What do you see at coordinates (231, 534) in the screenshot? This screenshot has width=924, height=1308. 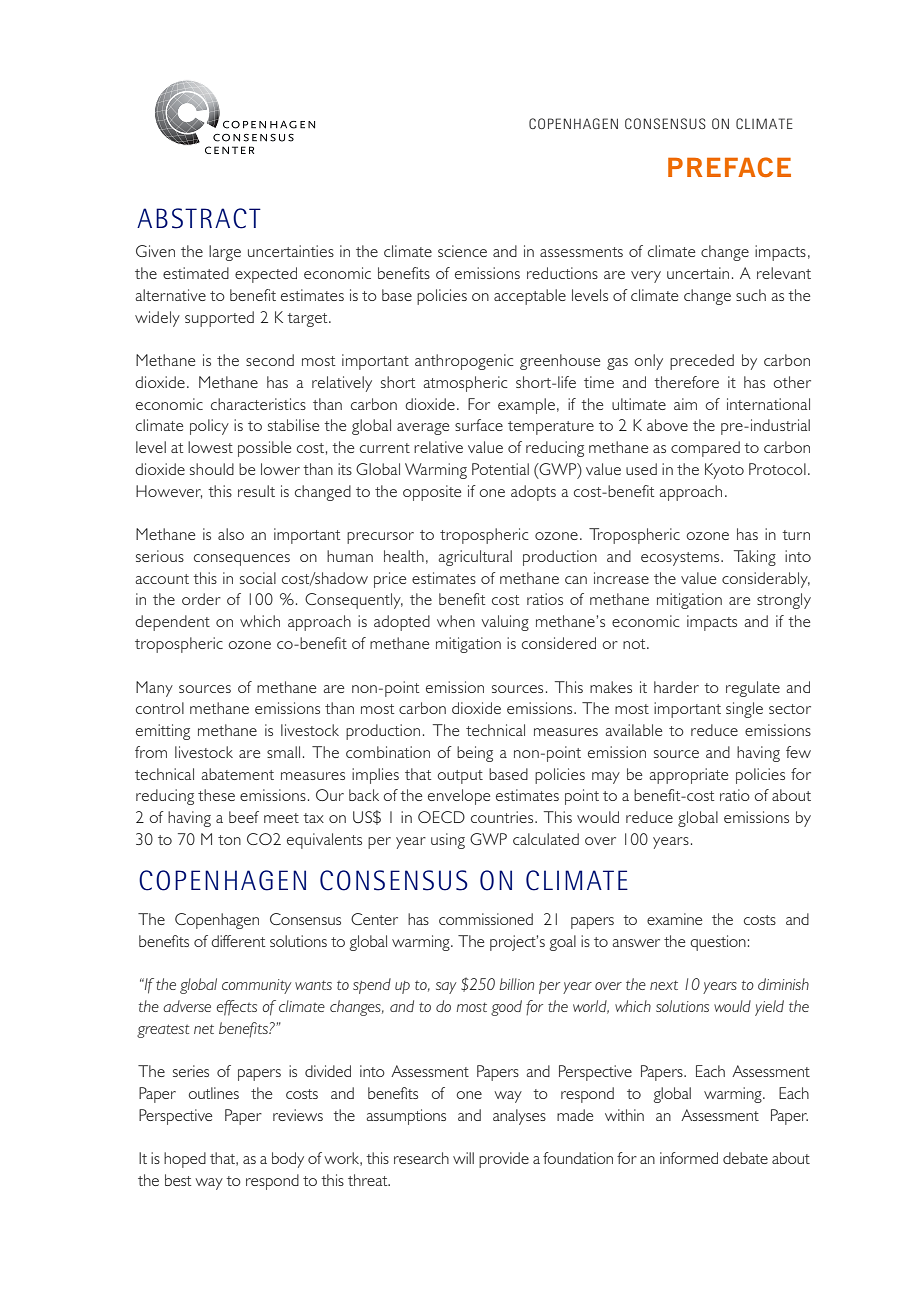 I see `also` at bounding box center [231, 534].
